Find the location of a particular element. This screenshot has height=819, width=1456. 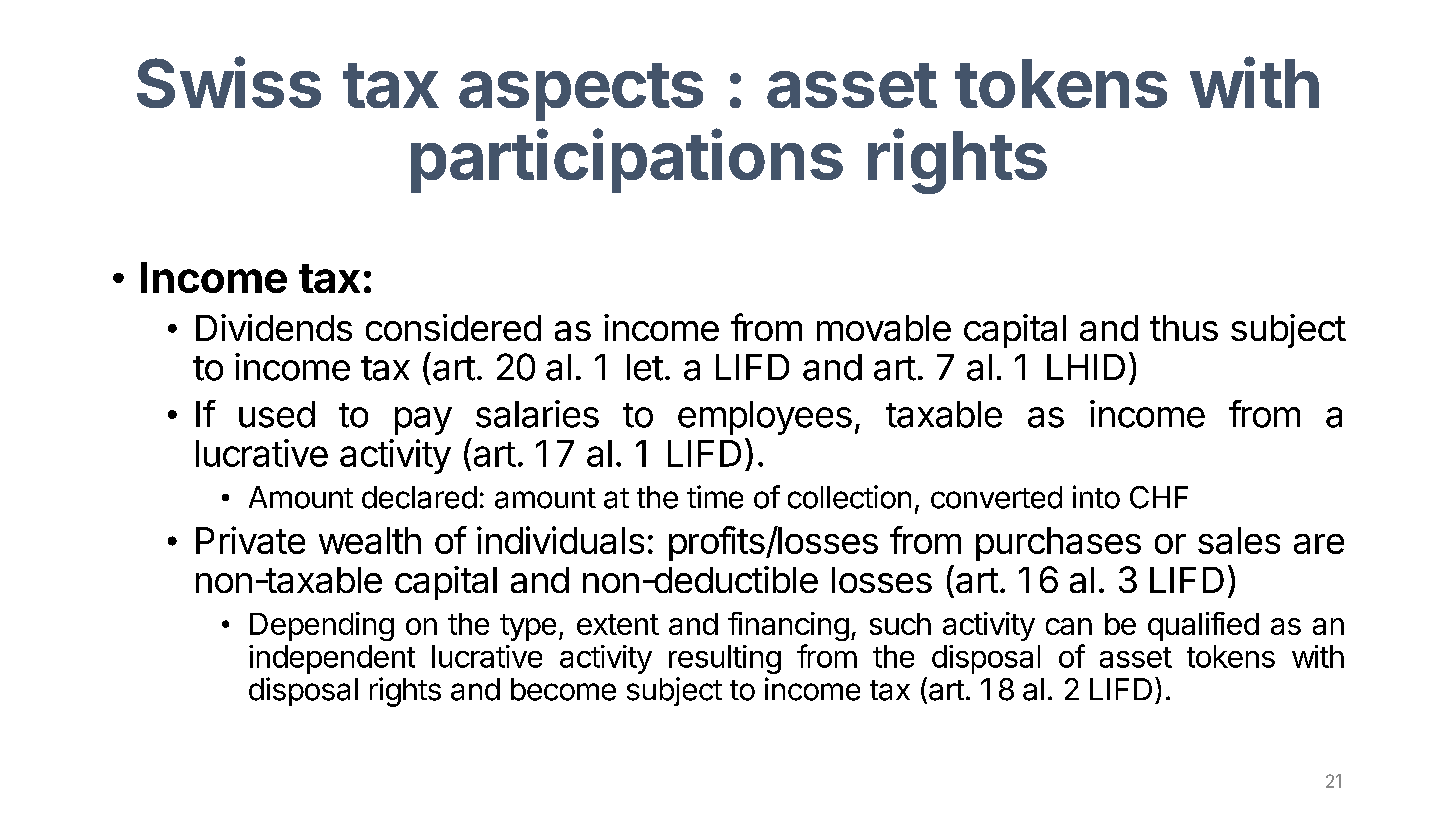

aspects is located at coordinates (581, 92).
